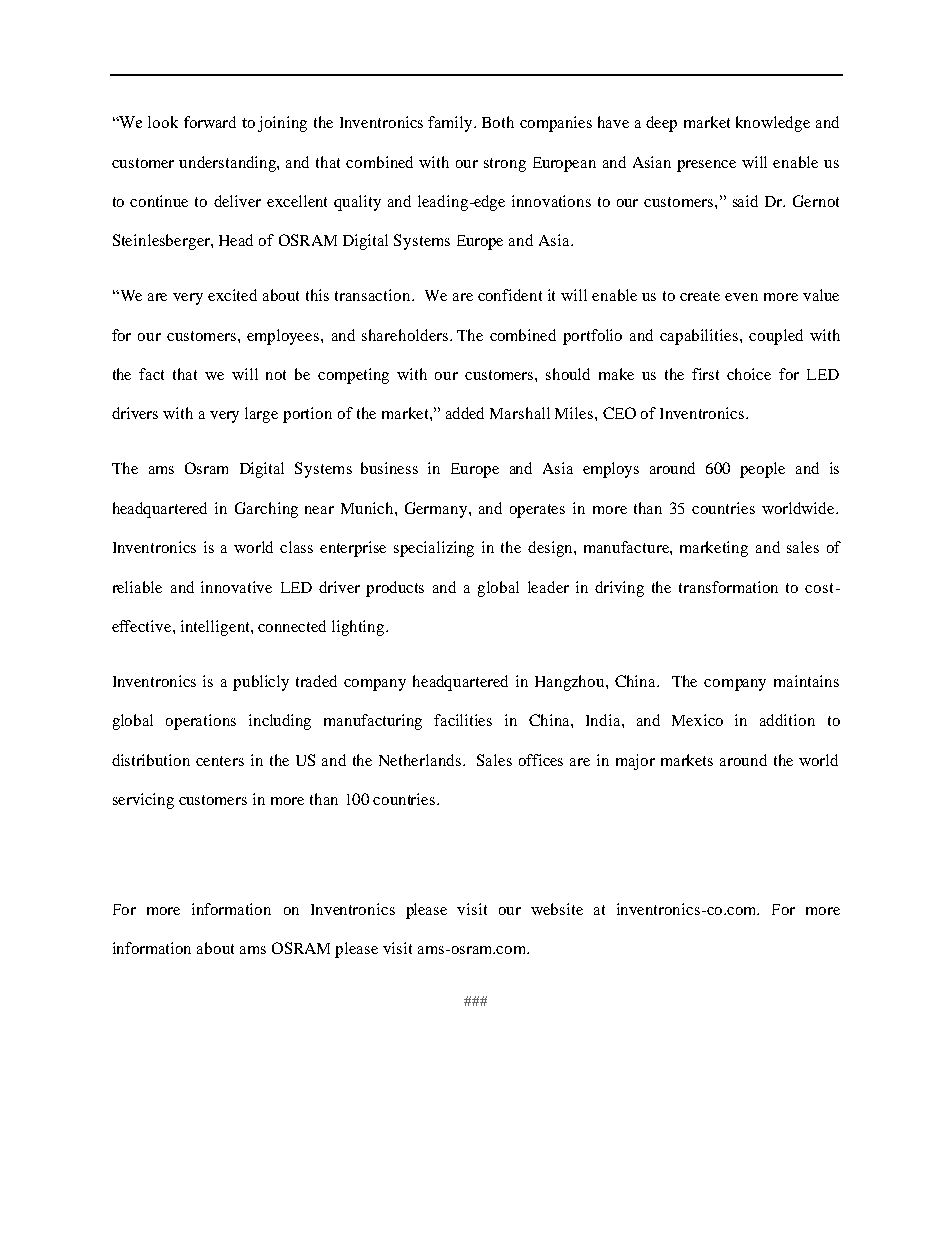 Image resolution: width=952 pixels, height=1233 pixels. I want to click on strong, so click(505, 165).
